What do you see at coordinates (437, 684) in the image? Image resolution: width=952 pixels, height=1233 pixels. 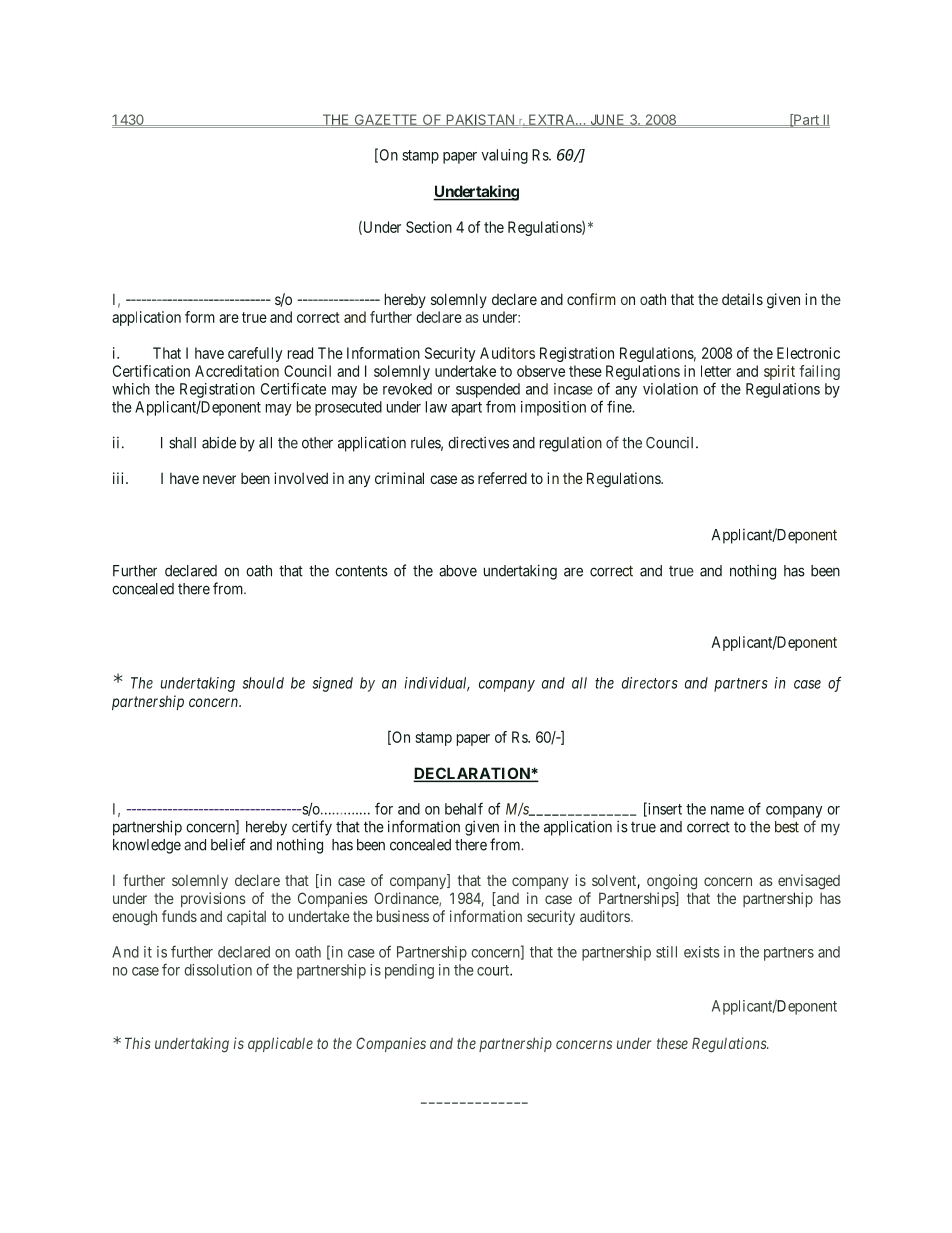 I see `individual` at bounding box center [437, 684].
